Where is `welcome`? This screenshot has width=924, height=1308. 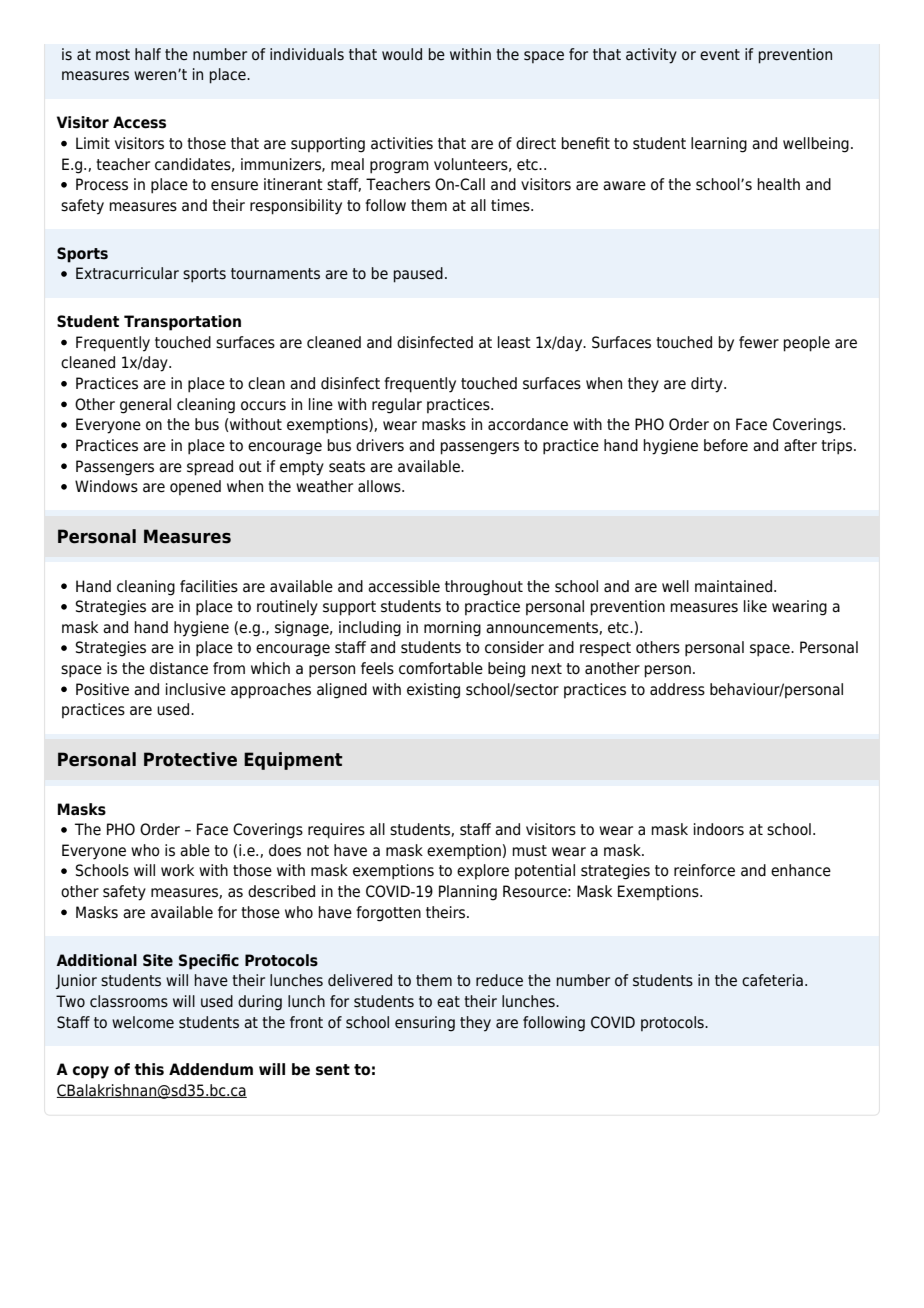 welcome is located at coordinates (143, 1022).
